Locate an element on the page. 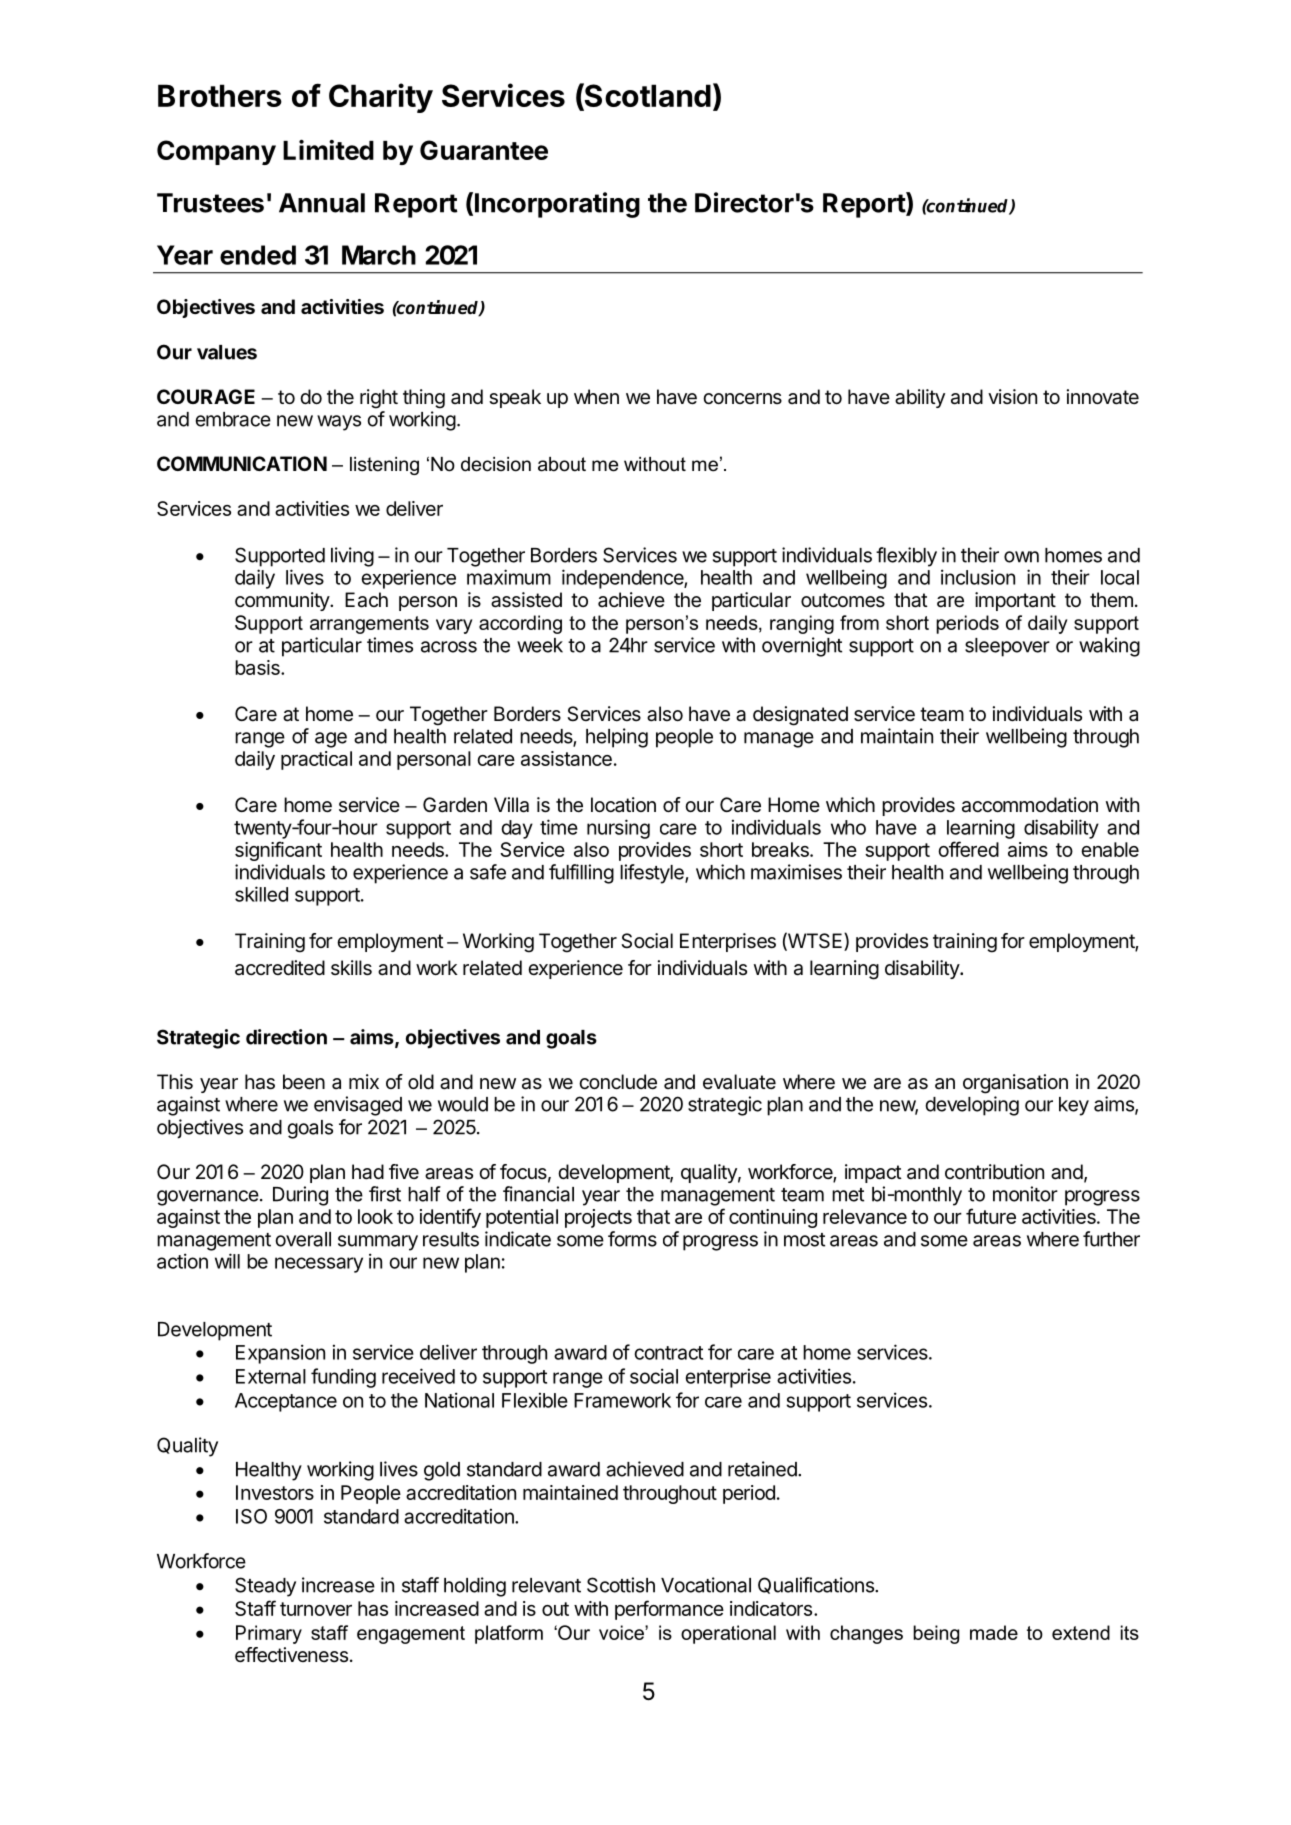 Image resolution: width=1291 pixels, height=1825 pixels. turnover is located at coordinates (316, 1609).
